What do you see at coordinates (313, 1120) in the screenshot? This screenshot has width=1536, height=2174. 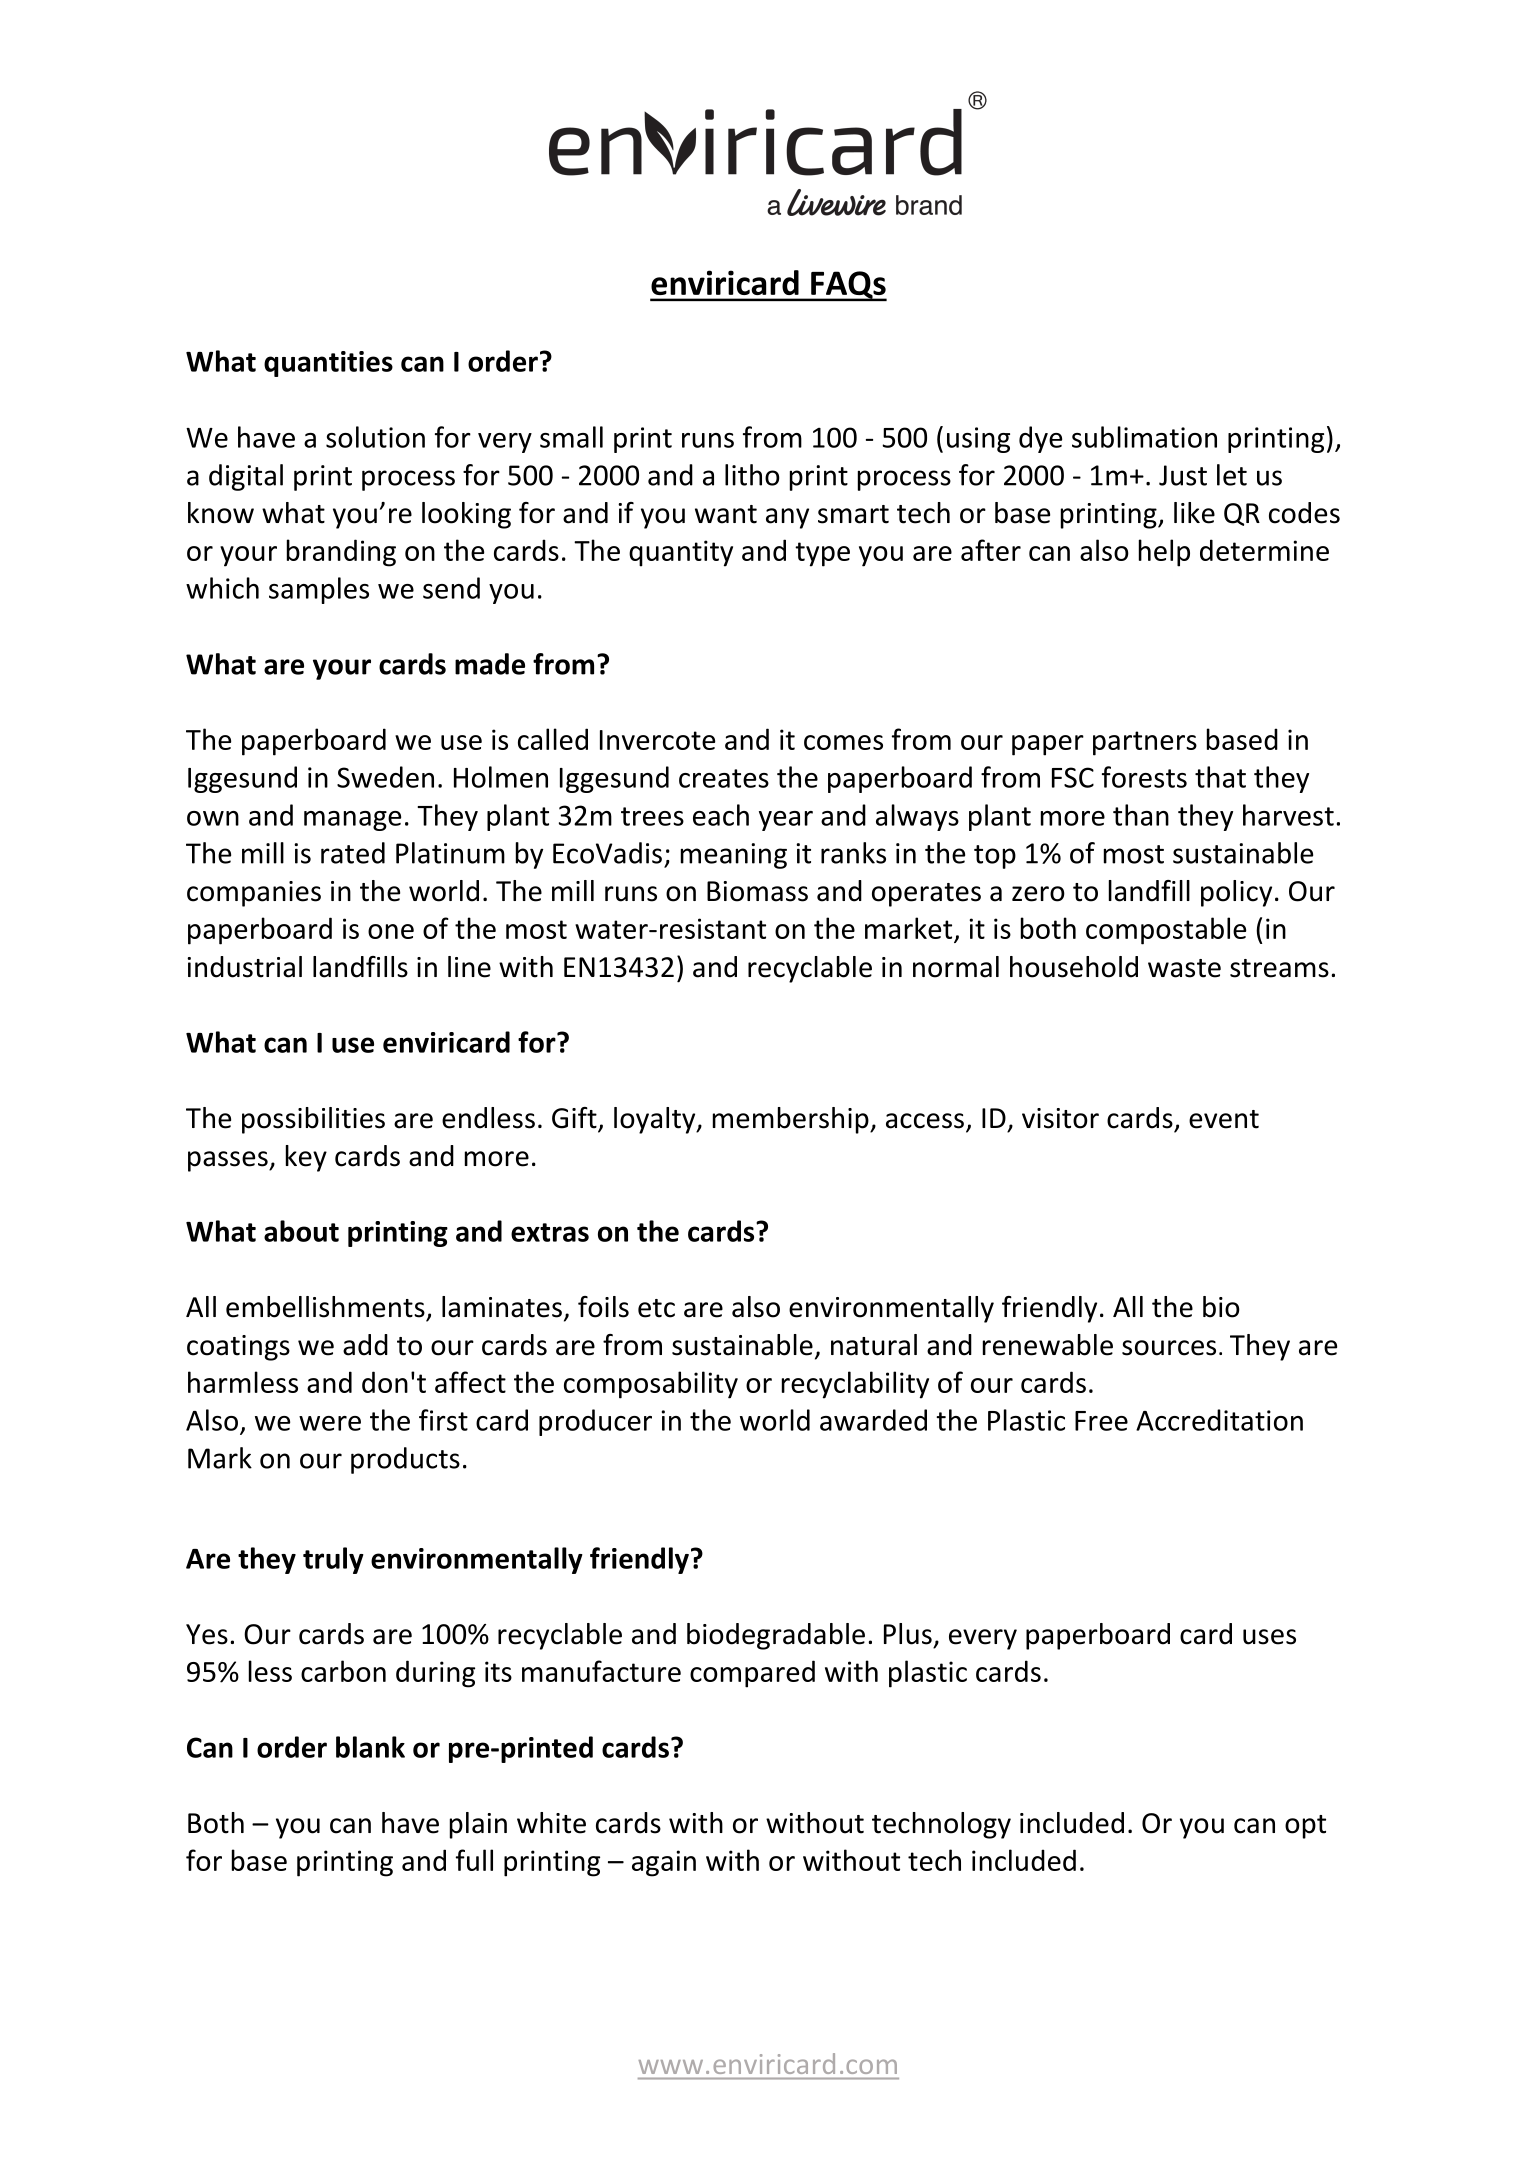 I see `possibilities` at bounding box center [313, 1120].
